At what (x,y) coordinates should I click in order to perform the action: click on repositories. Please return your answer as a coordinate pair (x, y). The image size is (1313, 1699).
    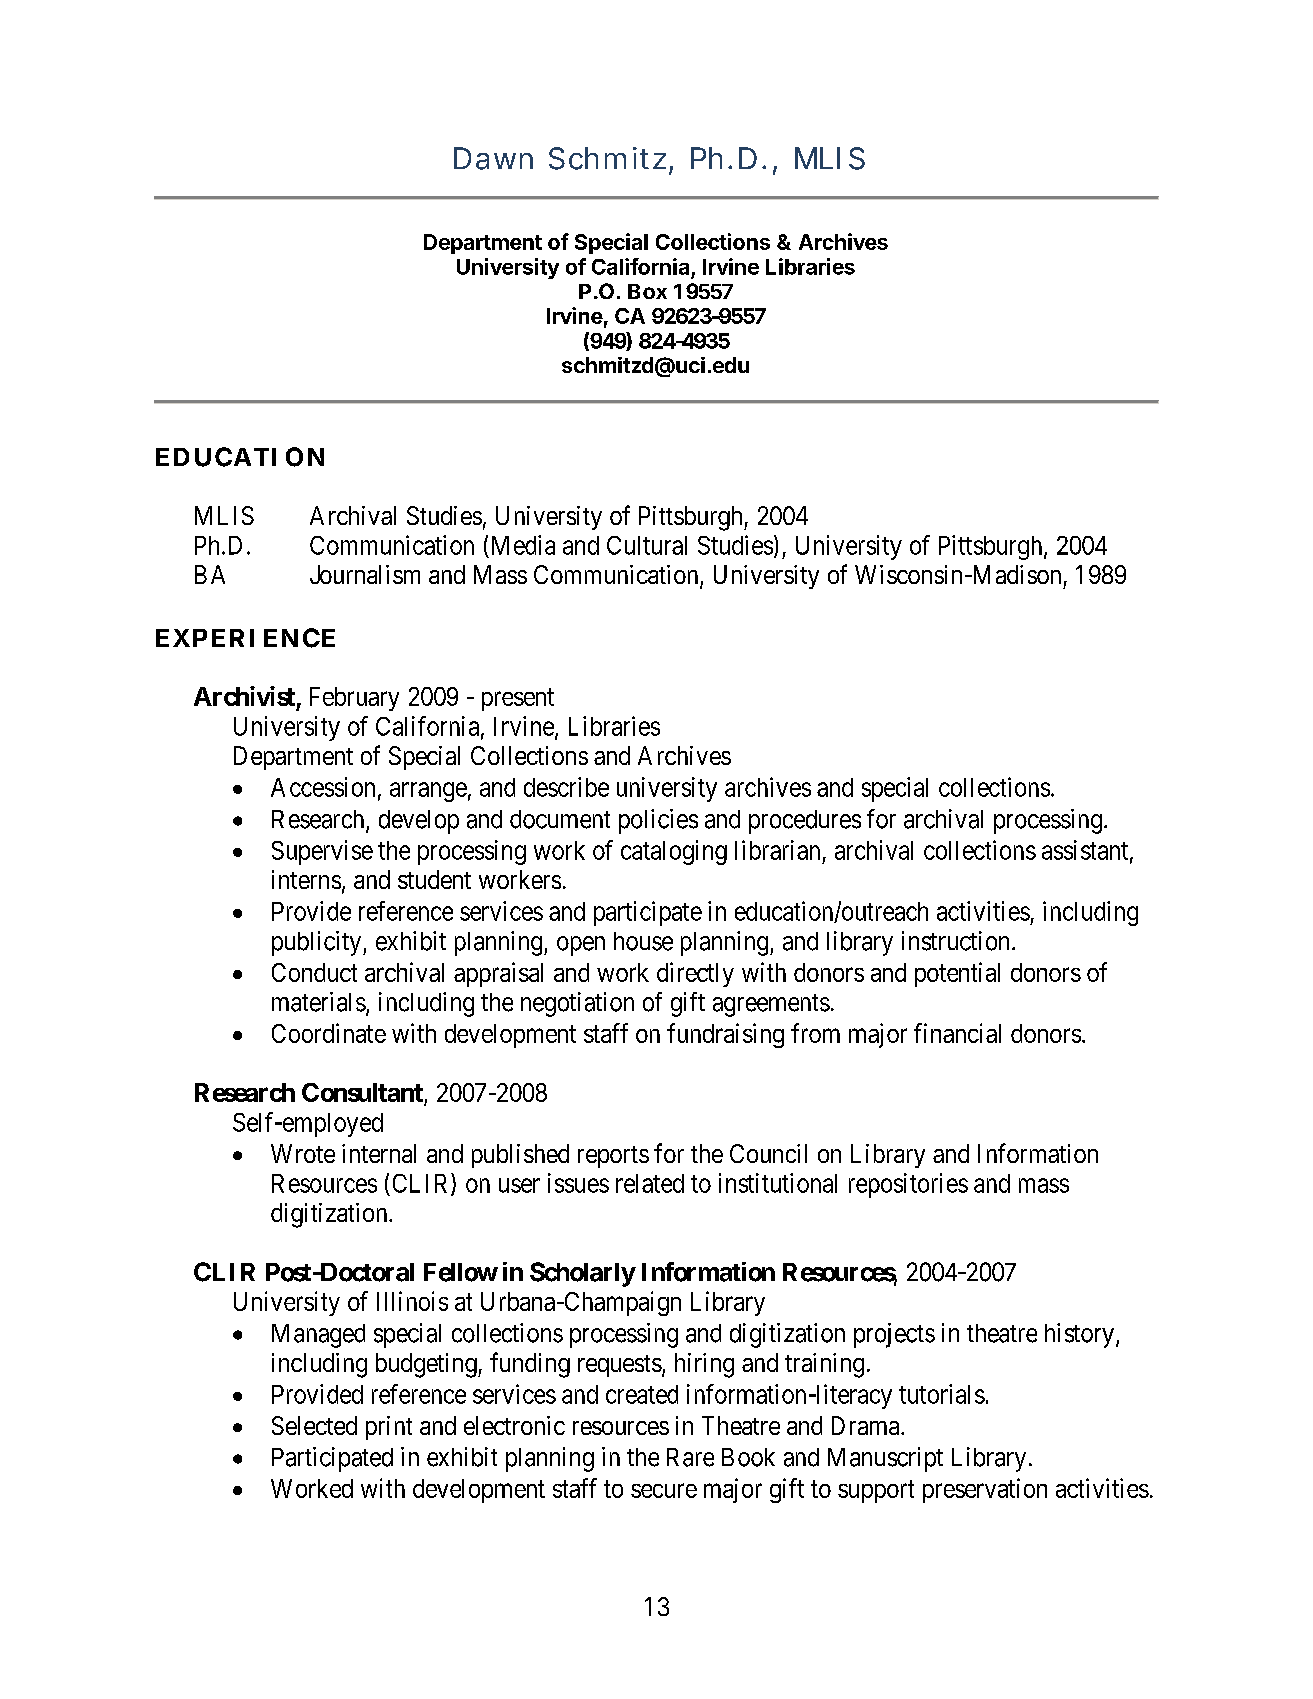
    Looking at the image, I should click on (908, 1185).
